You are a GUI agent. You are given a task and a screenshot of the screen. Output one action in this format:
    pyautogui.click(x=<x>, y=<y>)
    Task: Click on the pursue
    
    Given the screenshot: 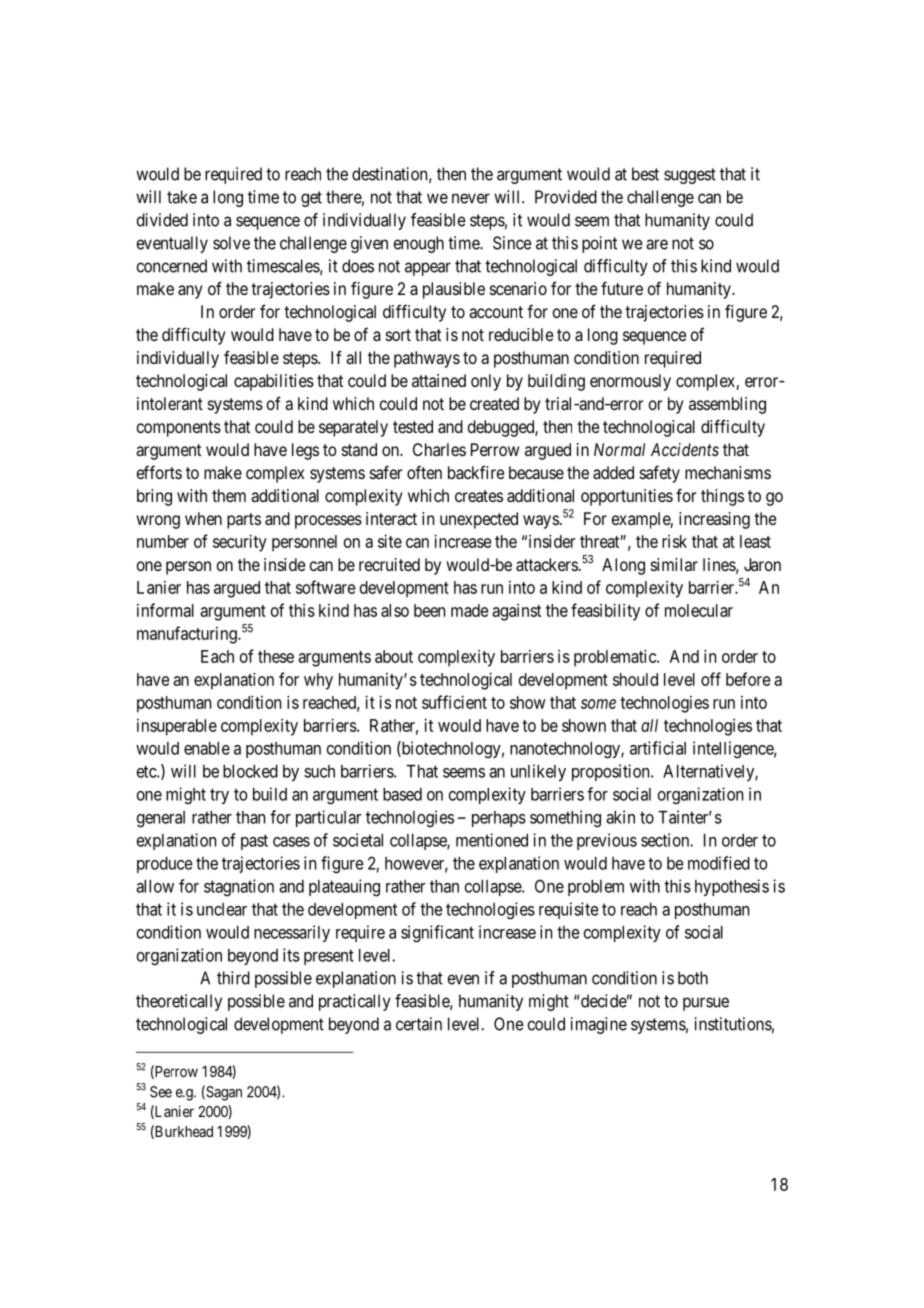 What is the action you would take?
    pyautogui.click(x=706, y=1004)
